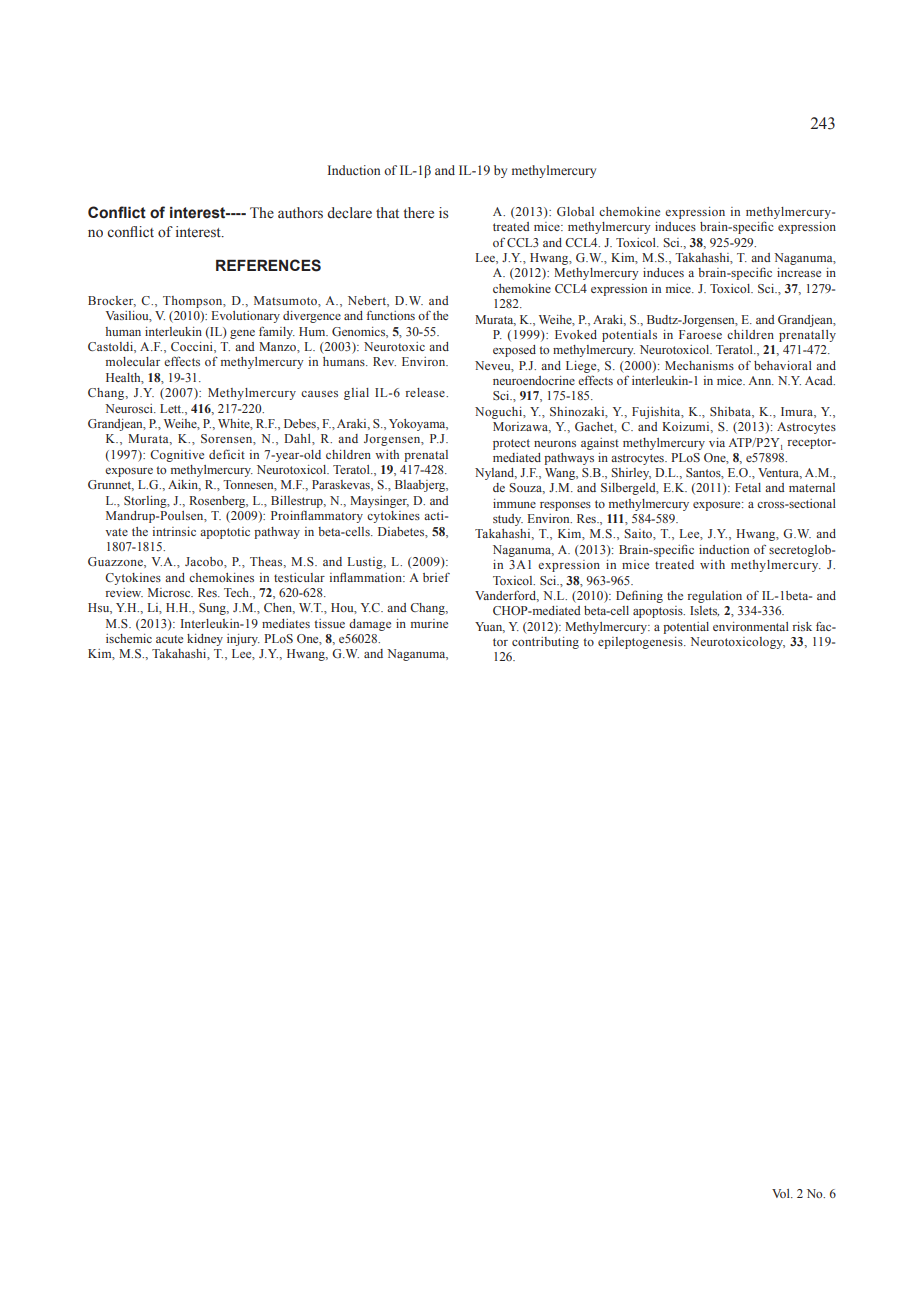  What do you see at coordinates (514, 351) in the screenshot?
I see `exposed` at bounding box center [514, 351].
